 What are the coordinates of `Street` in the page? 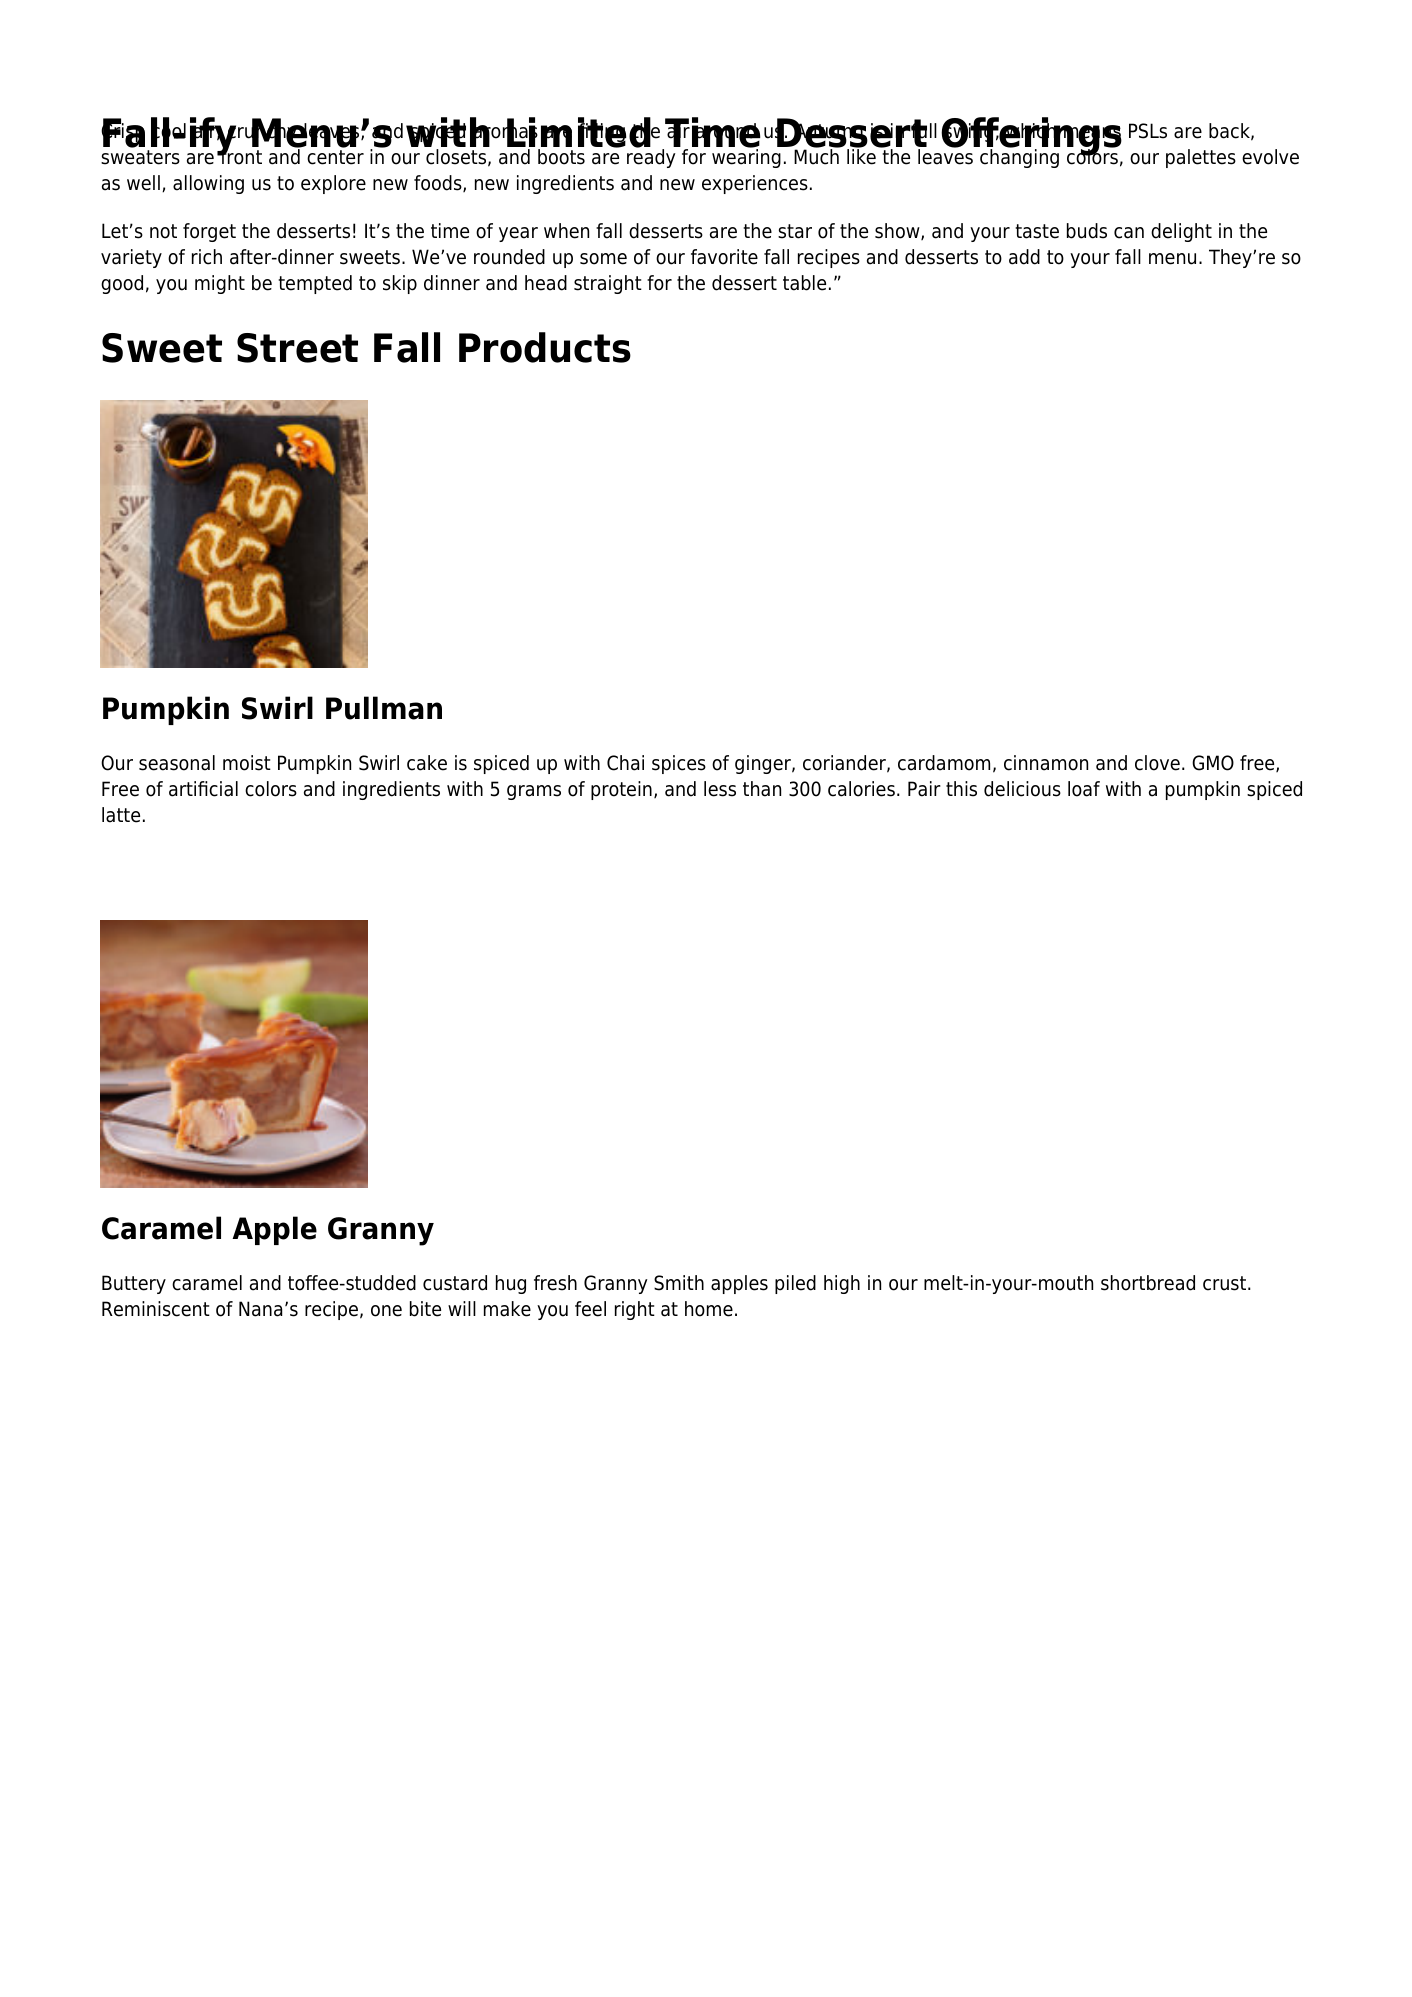 It's located at (297, 348).
